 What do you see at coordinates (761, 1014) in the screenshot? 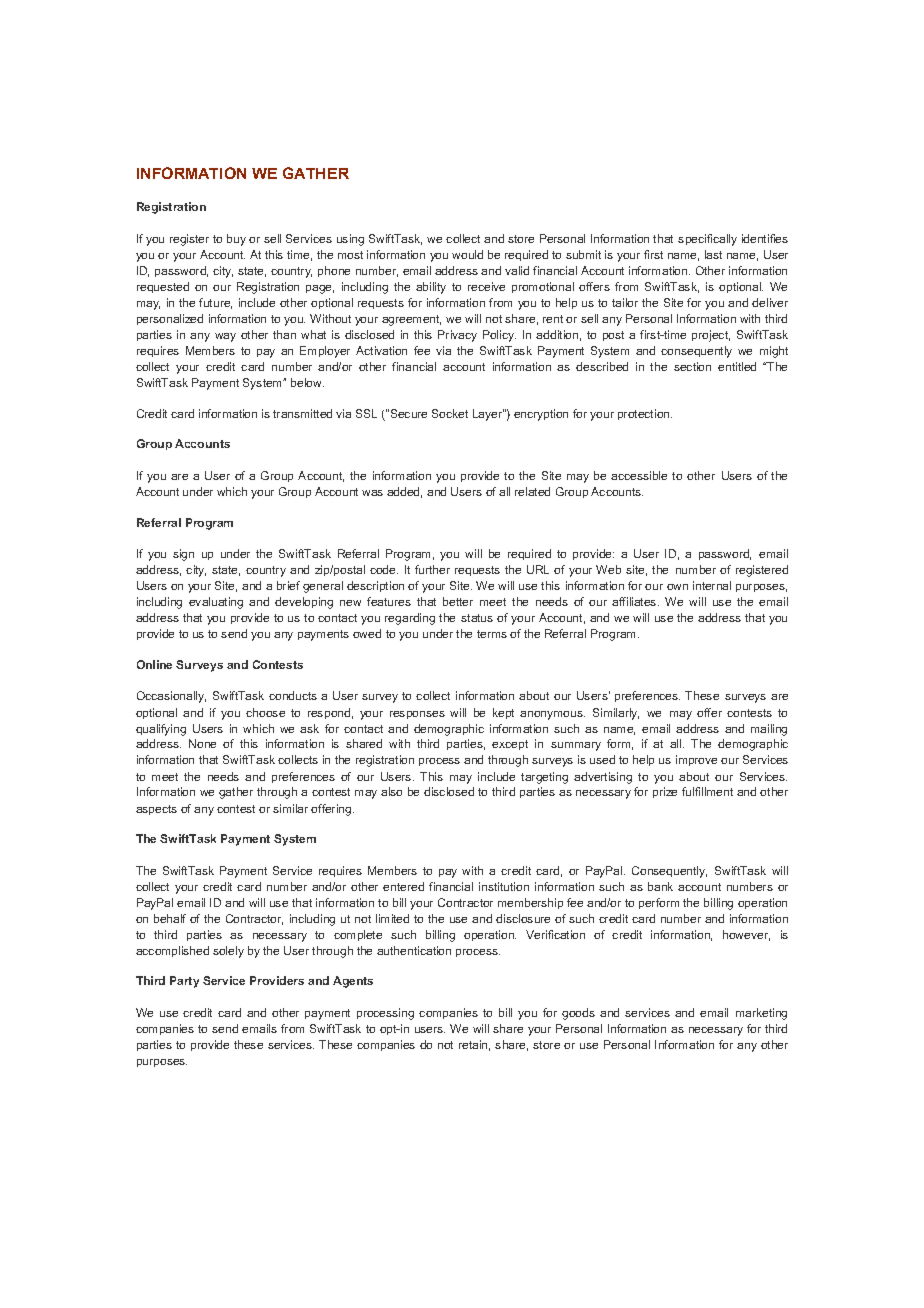
I see `marketing` at bounding box center [761, 1014].
